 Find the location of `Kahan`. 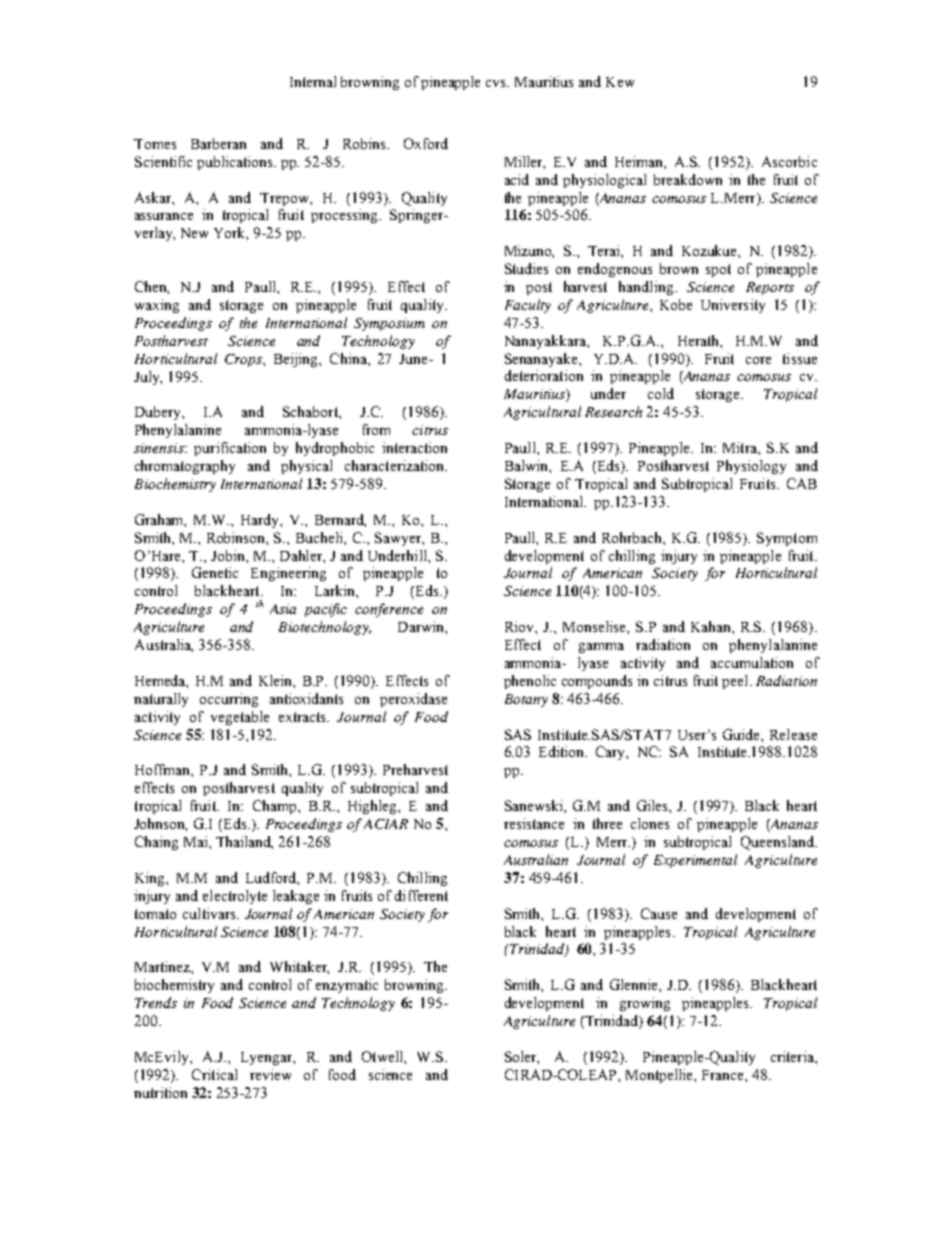

Kahan is located at coordinates (712, 626).
